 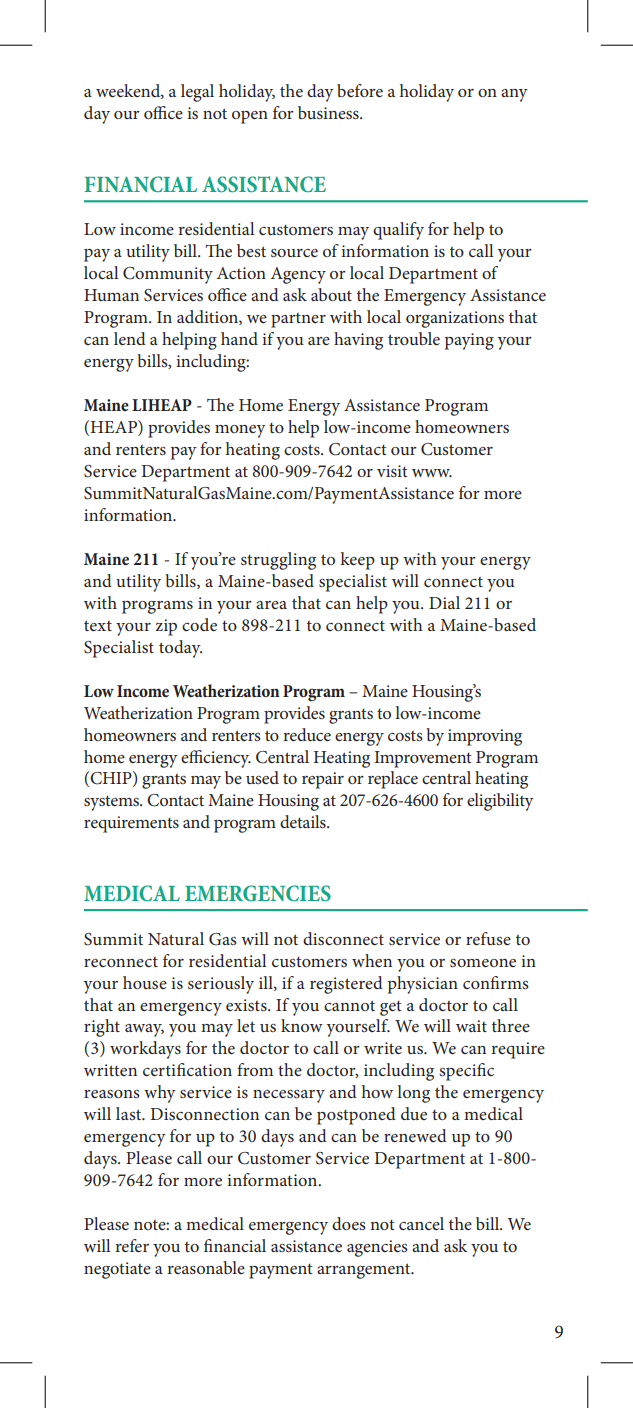 What do you see at coordinates (132, 1245) in the screenshot?
I see `refer` at bounding box center [132, 1245].
